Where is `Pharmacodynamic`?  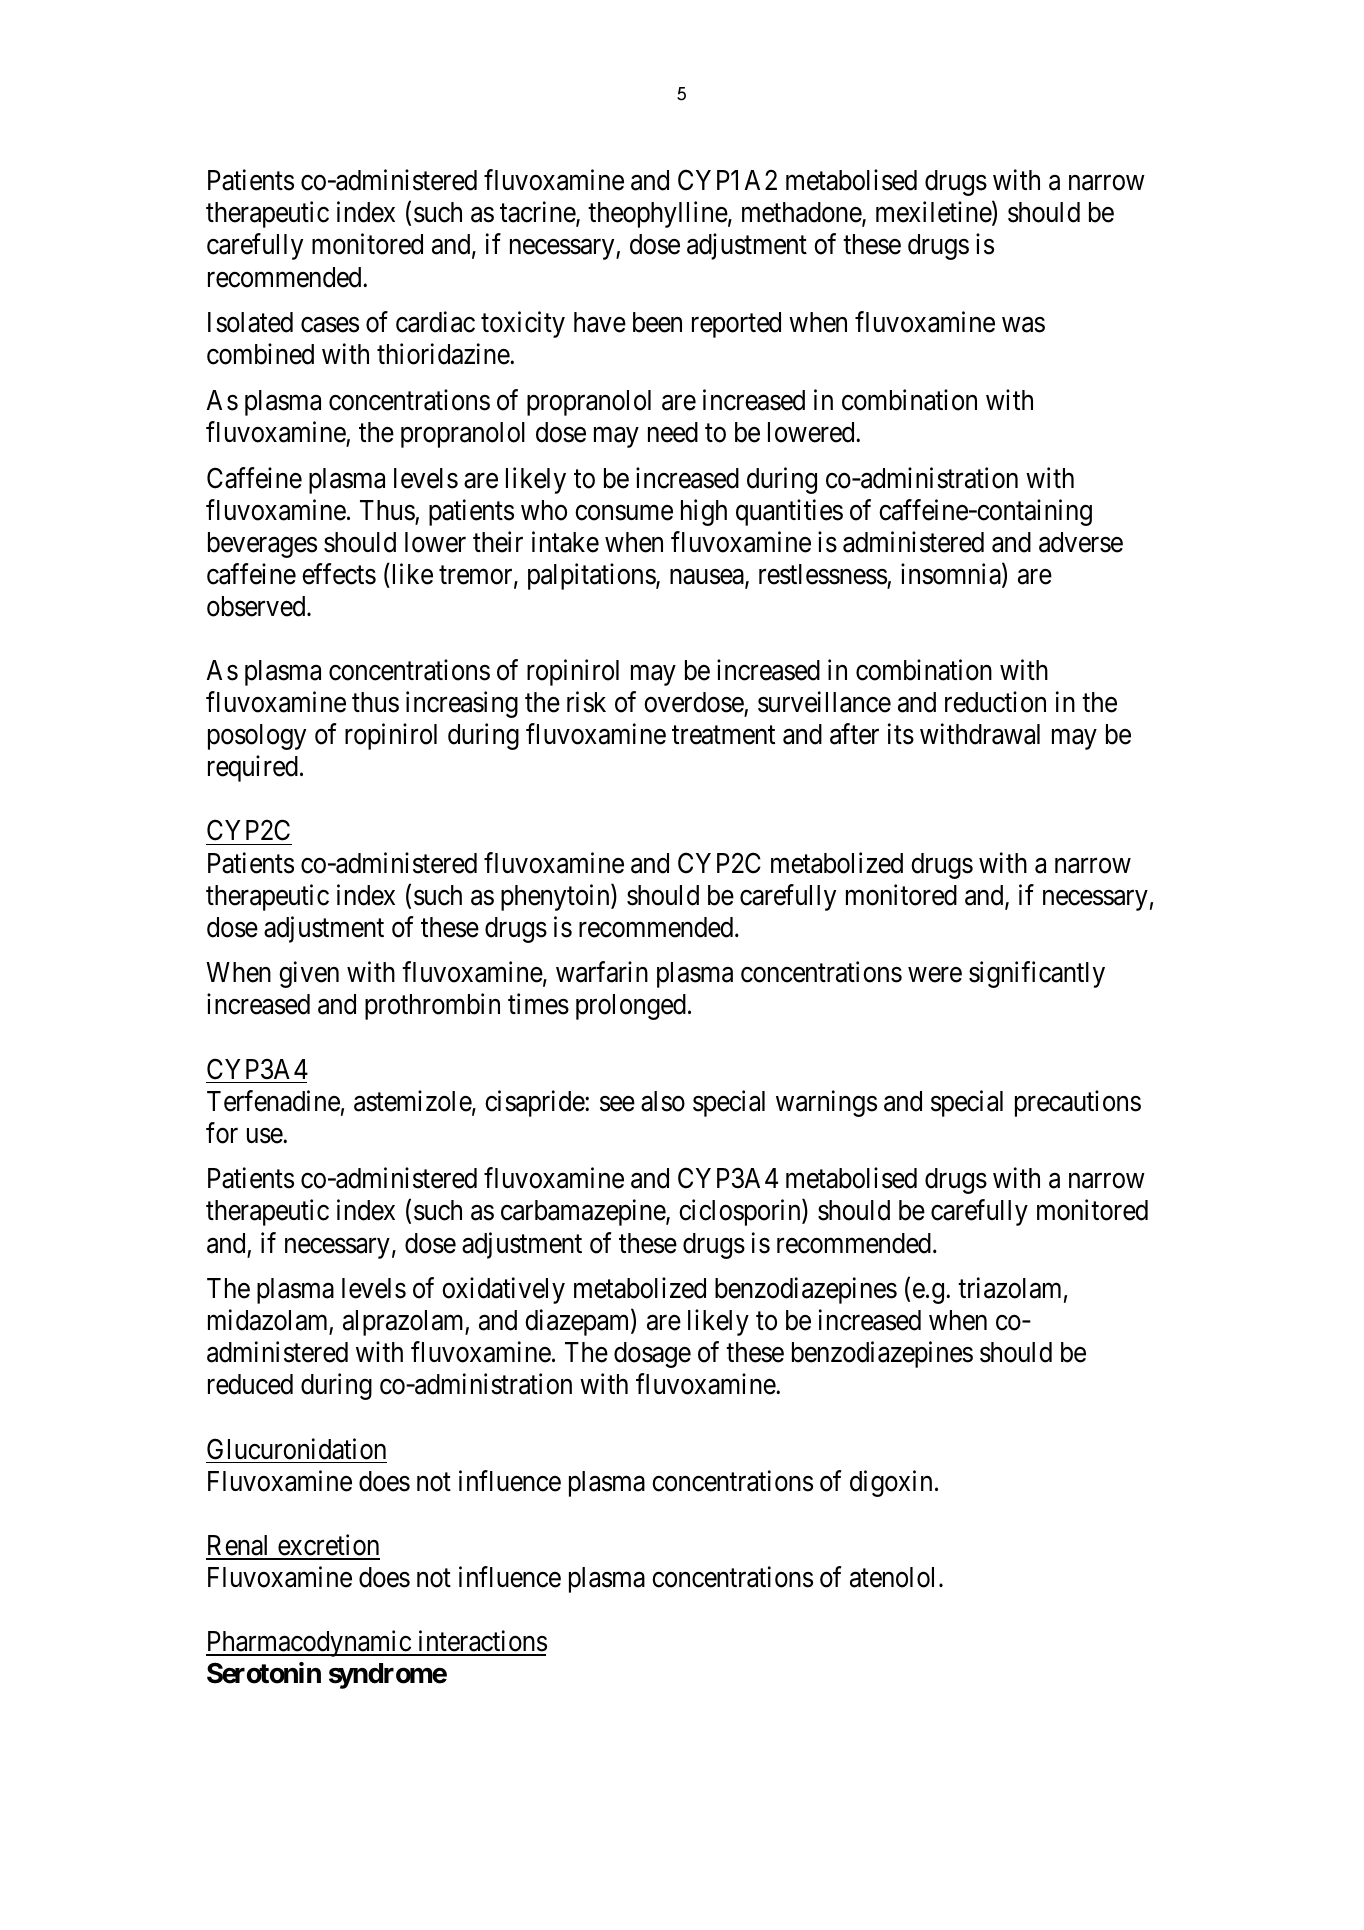 Pharmacodynamic is located at coordinates (309, 1643).
